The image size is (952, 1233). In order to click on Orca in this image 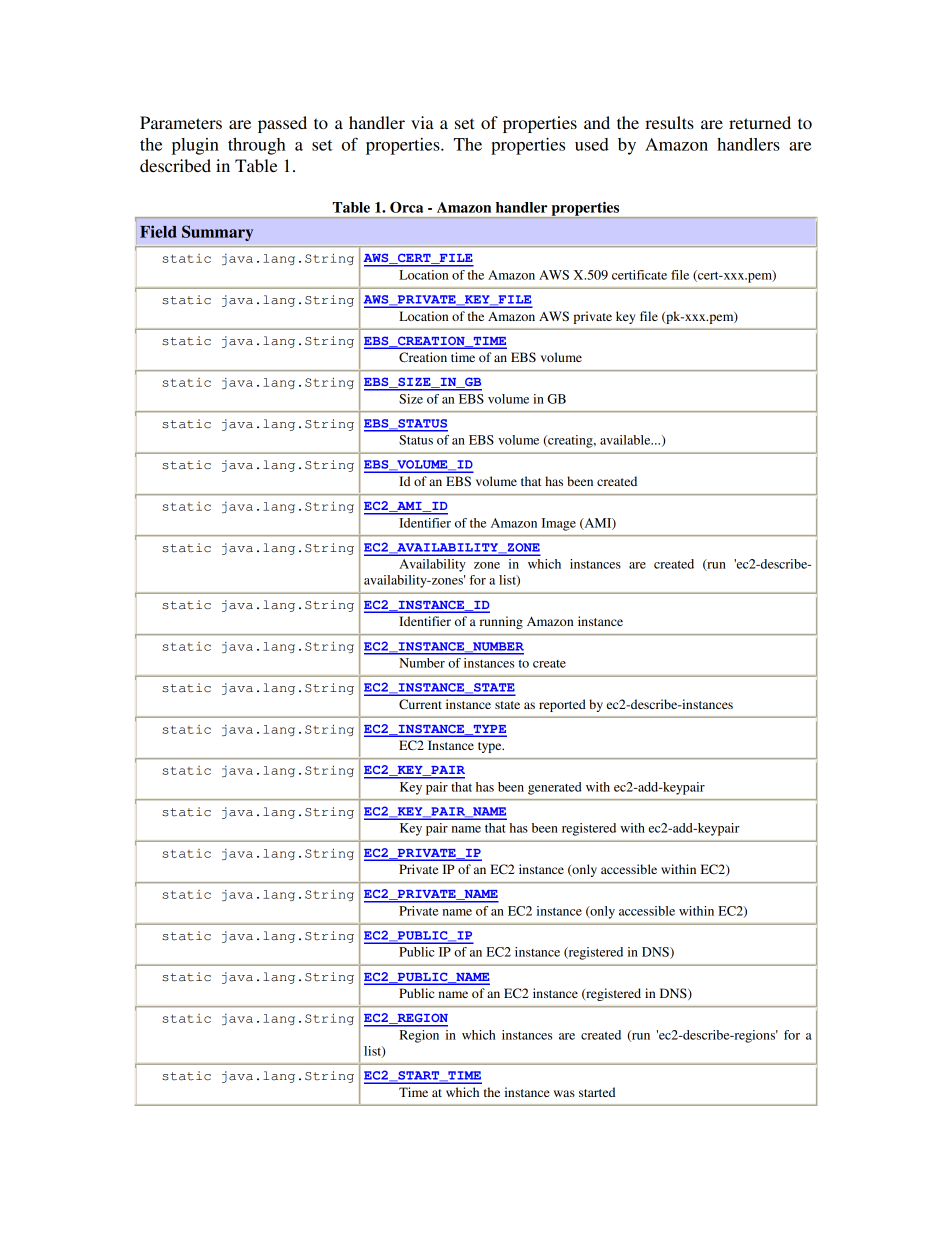, I will do `click(406, 207)`.
